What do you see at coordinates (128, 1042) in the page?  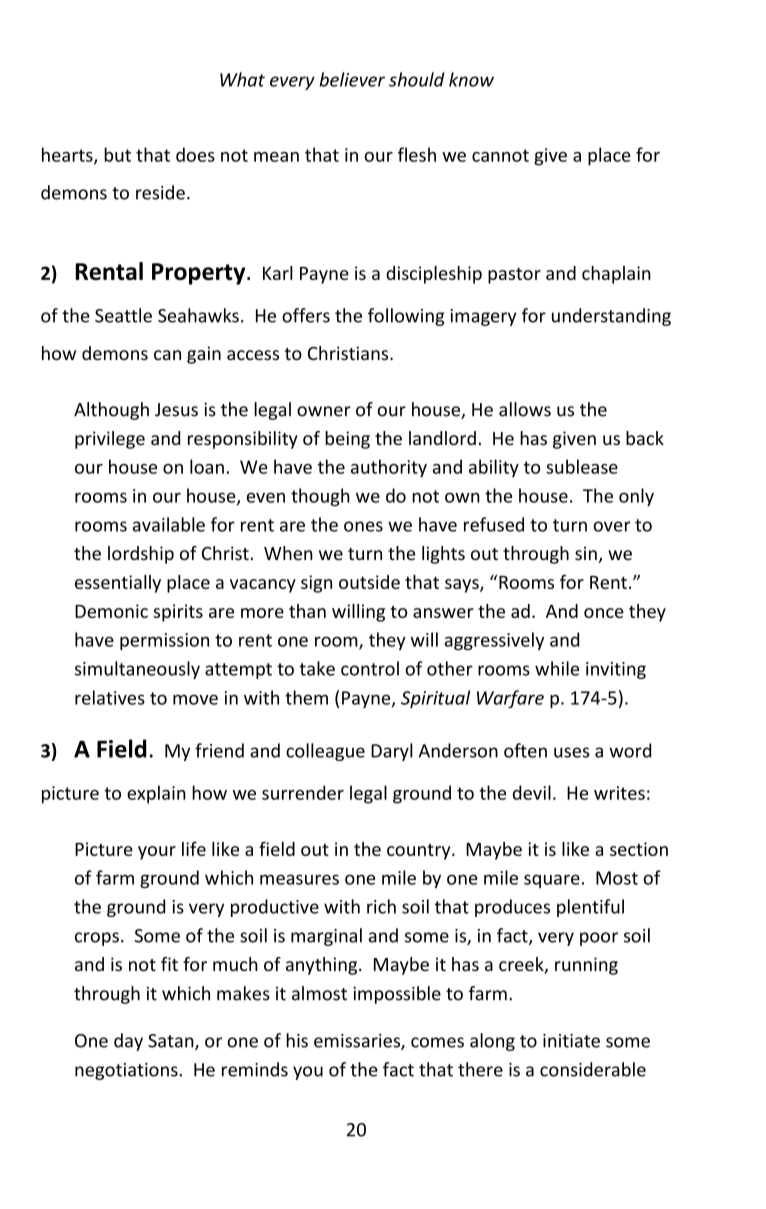 I see `day` at bounding box center [128, 1042].
